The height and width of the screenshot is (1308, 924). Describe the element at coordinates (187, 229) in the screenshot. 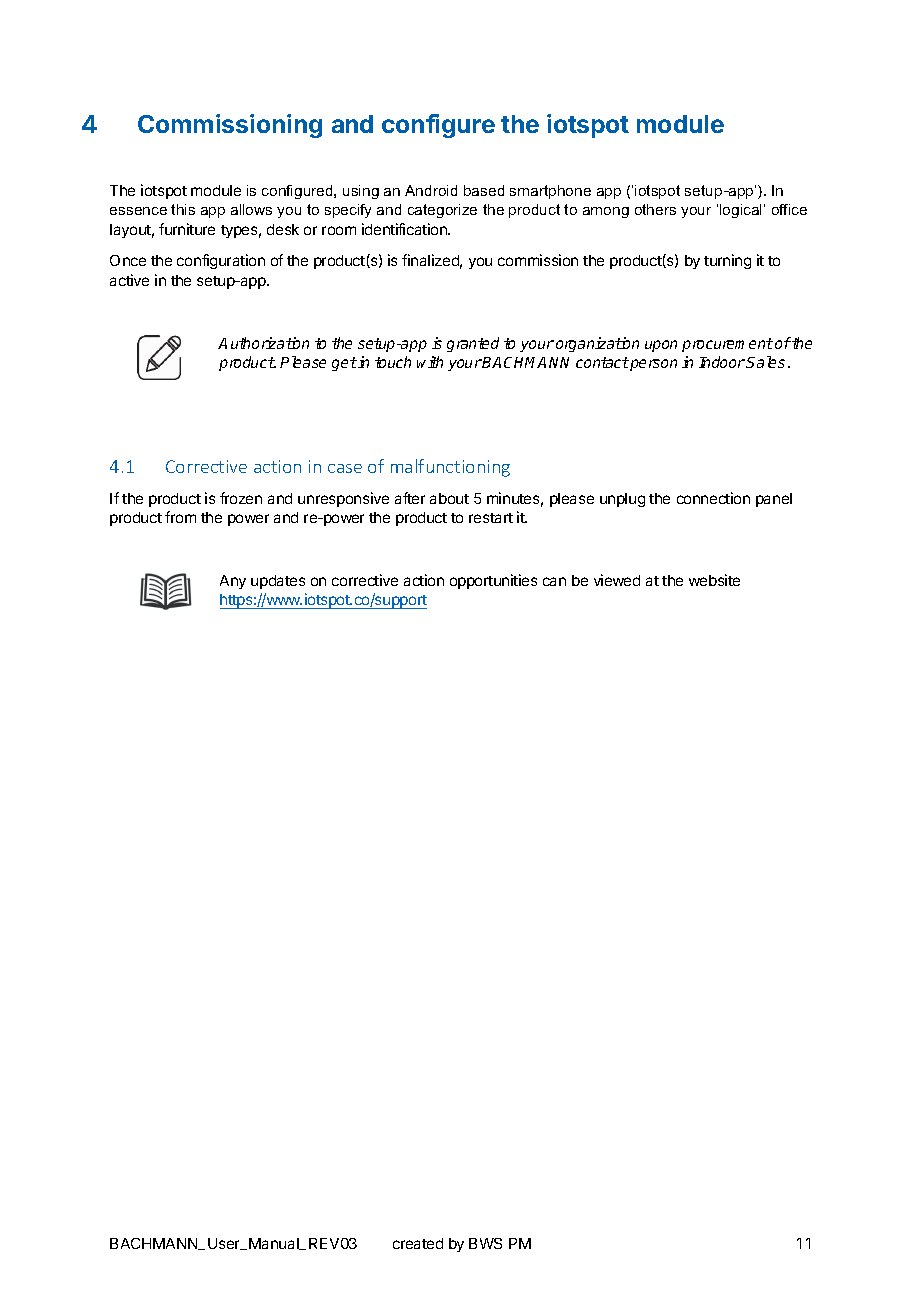

I see `furniture` at that location.
